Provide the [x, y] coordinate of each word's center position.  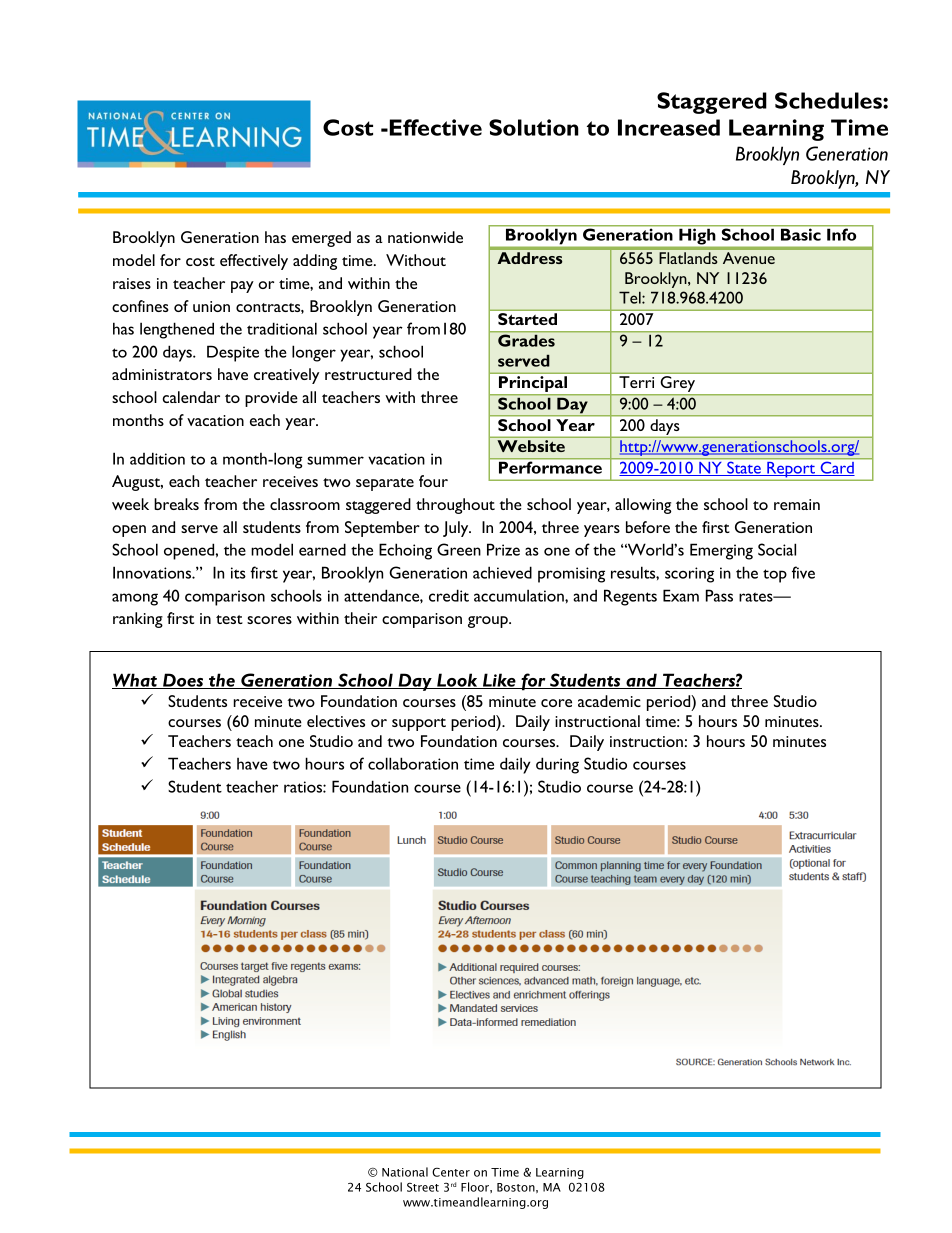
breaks [176, 504]
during [557, 765]
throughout [455, 506]
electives [336, 721]
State [744, 469]
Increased [669, 127]
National [405, 1172]
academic [609, 701]
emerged [321, 239]
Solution [534, 127]
